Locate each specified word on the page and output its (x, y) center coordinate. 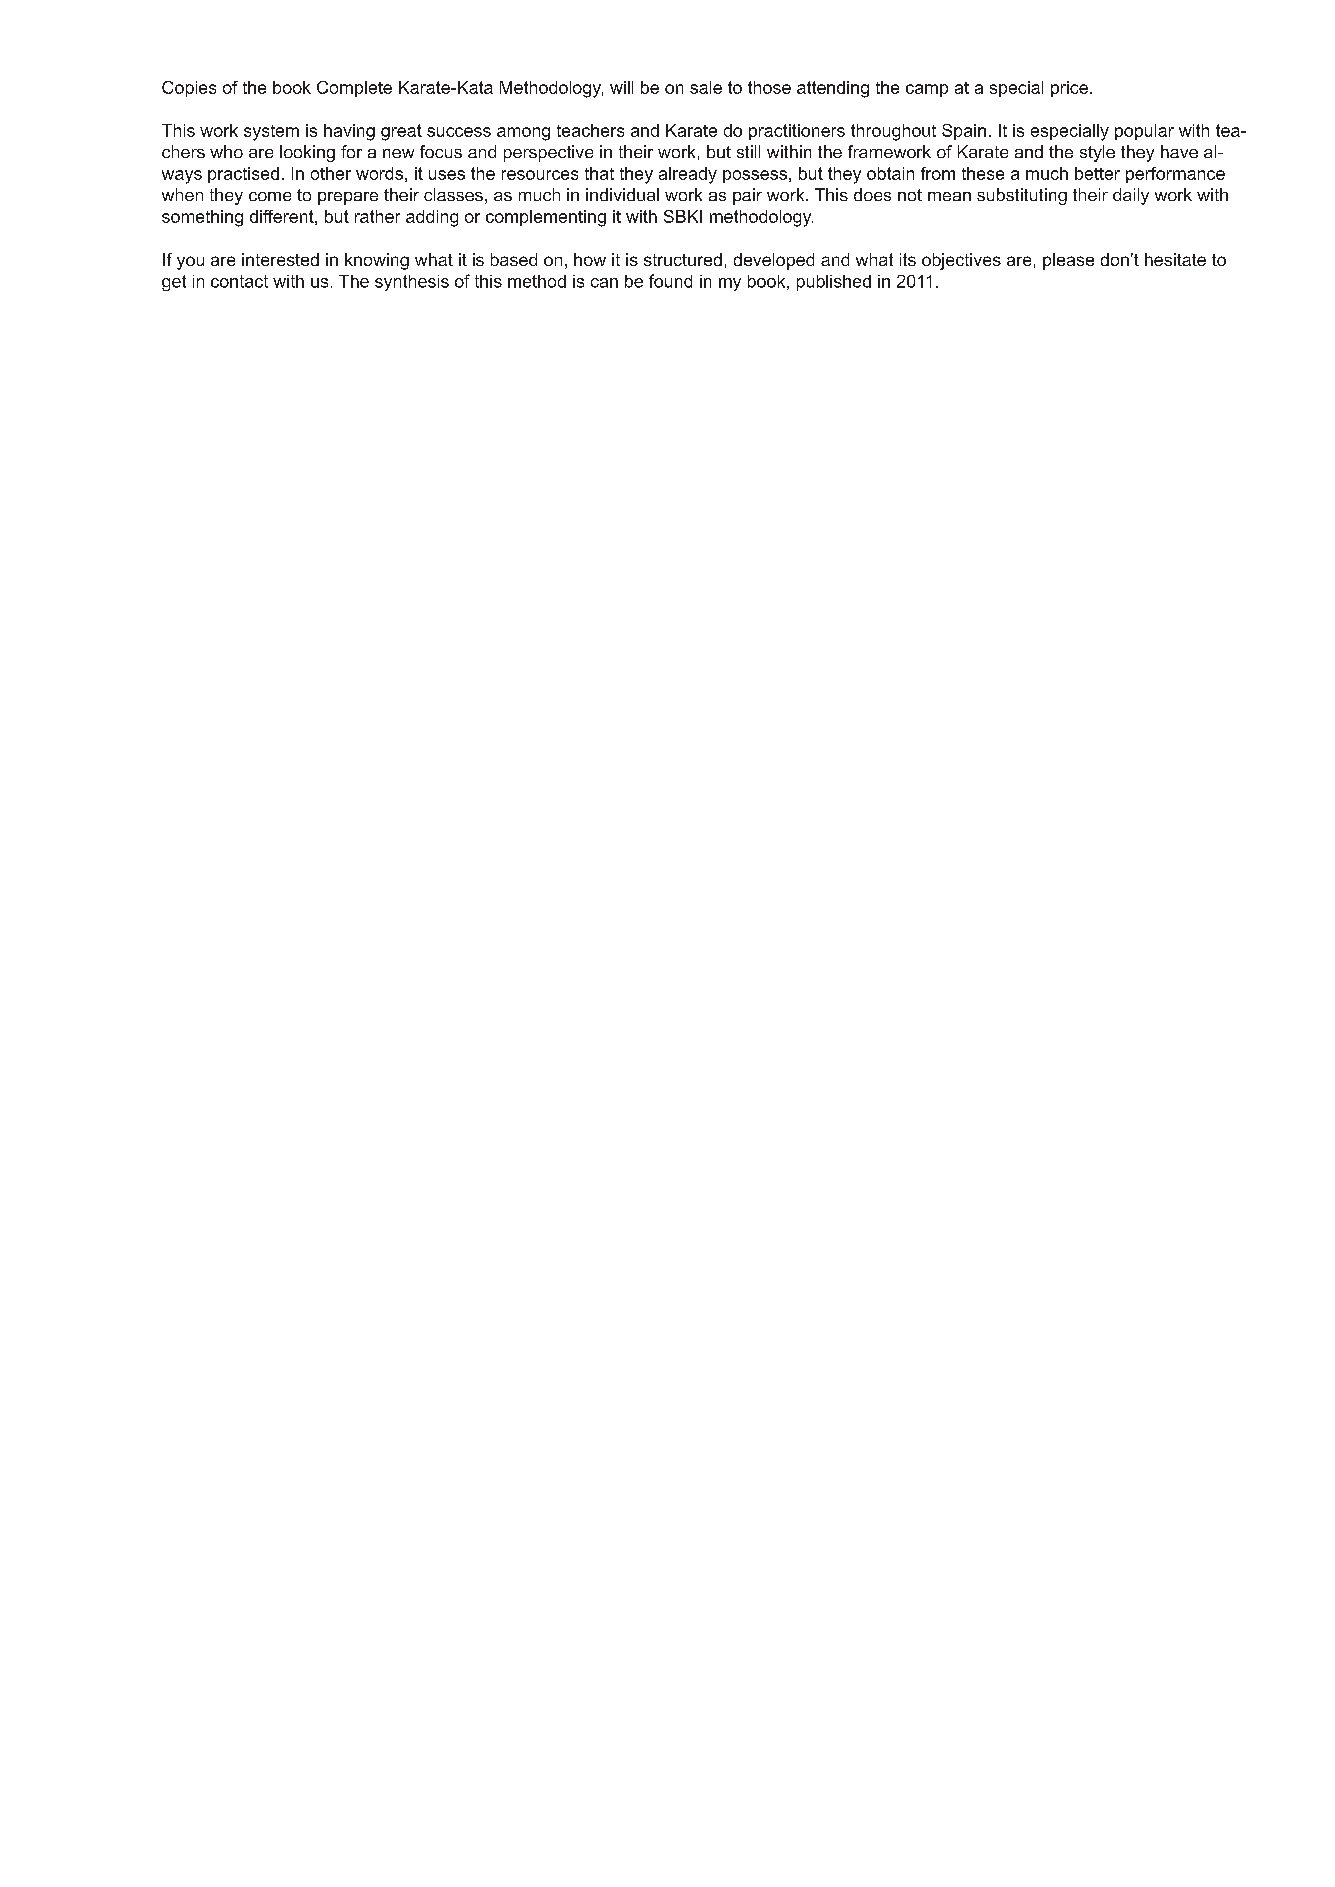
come (270, 196)
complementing (546, 218)
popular (1144, 132)
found (670, 281)
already (688, 175)
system (271, 133)
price (1069, 89)
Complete (354, 89)
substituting (1022, 196)
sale (706, 87)
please (1068, 261)
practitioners (797, 132)
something (202, 218)
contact (239, 281)
